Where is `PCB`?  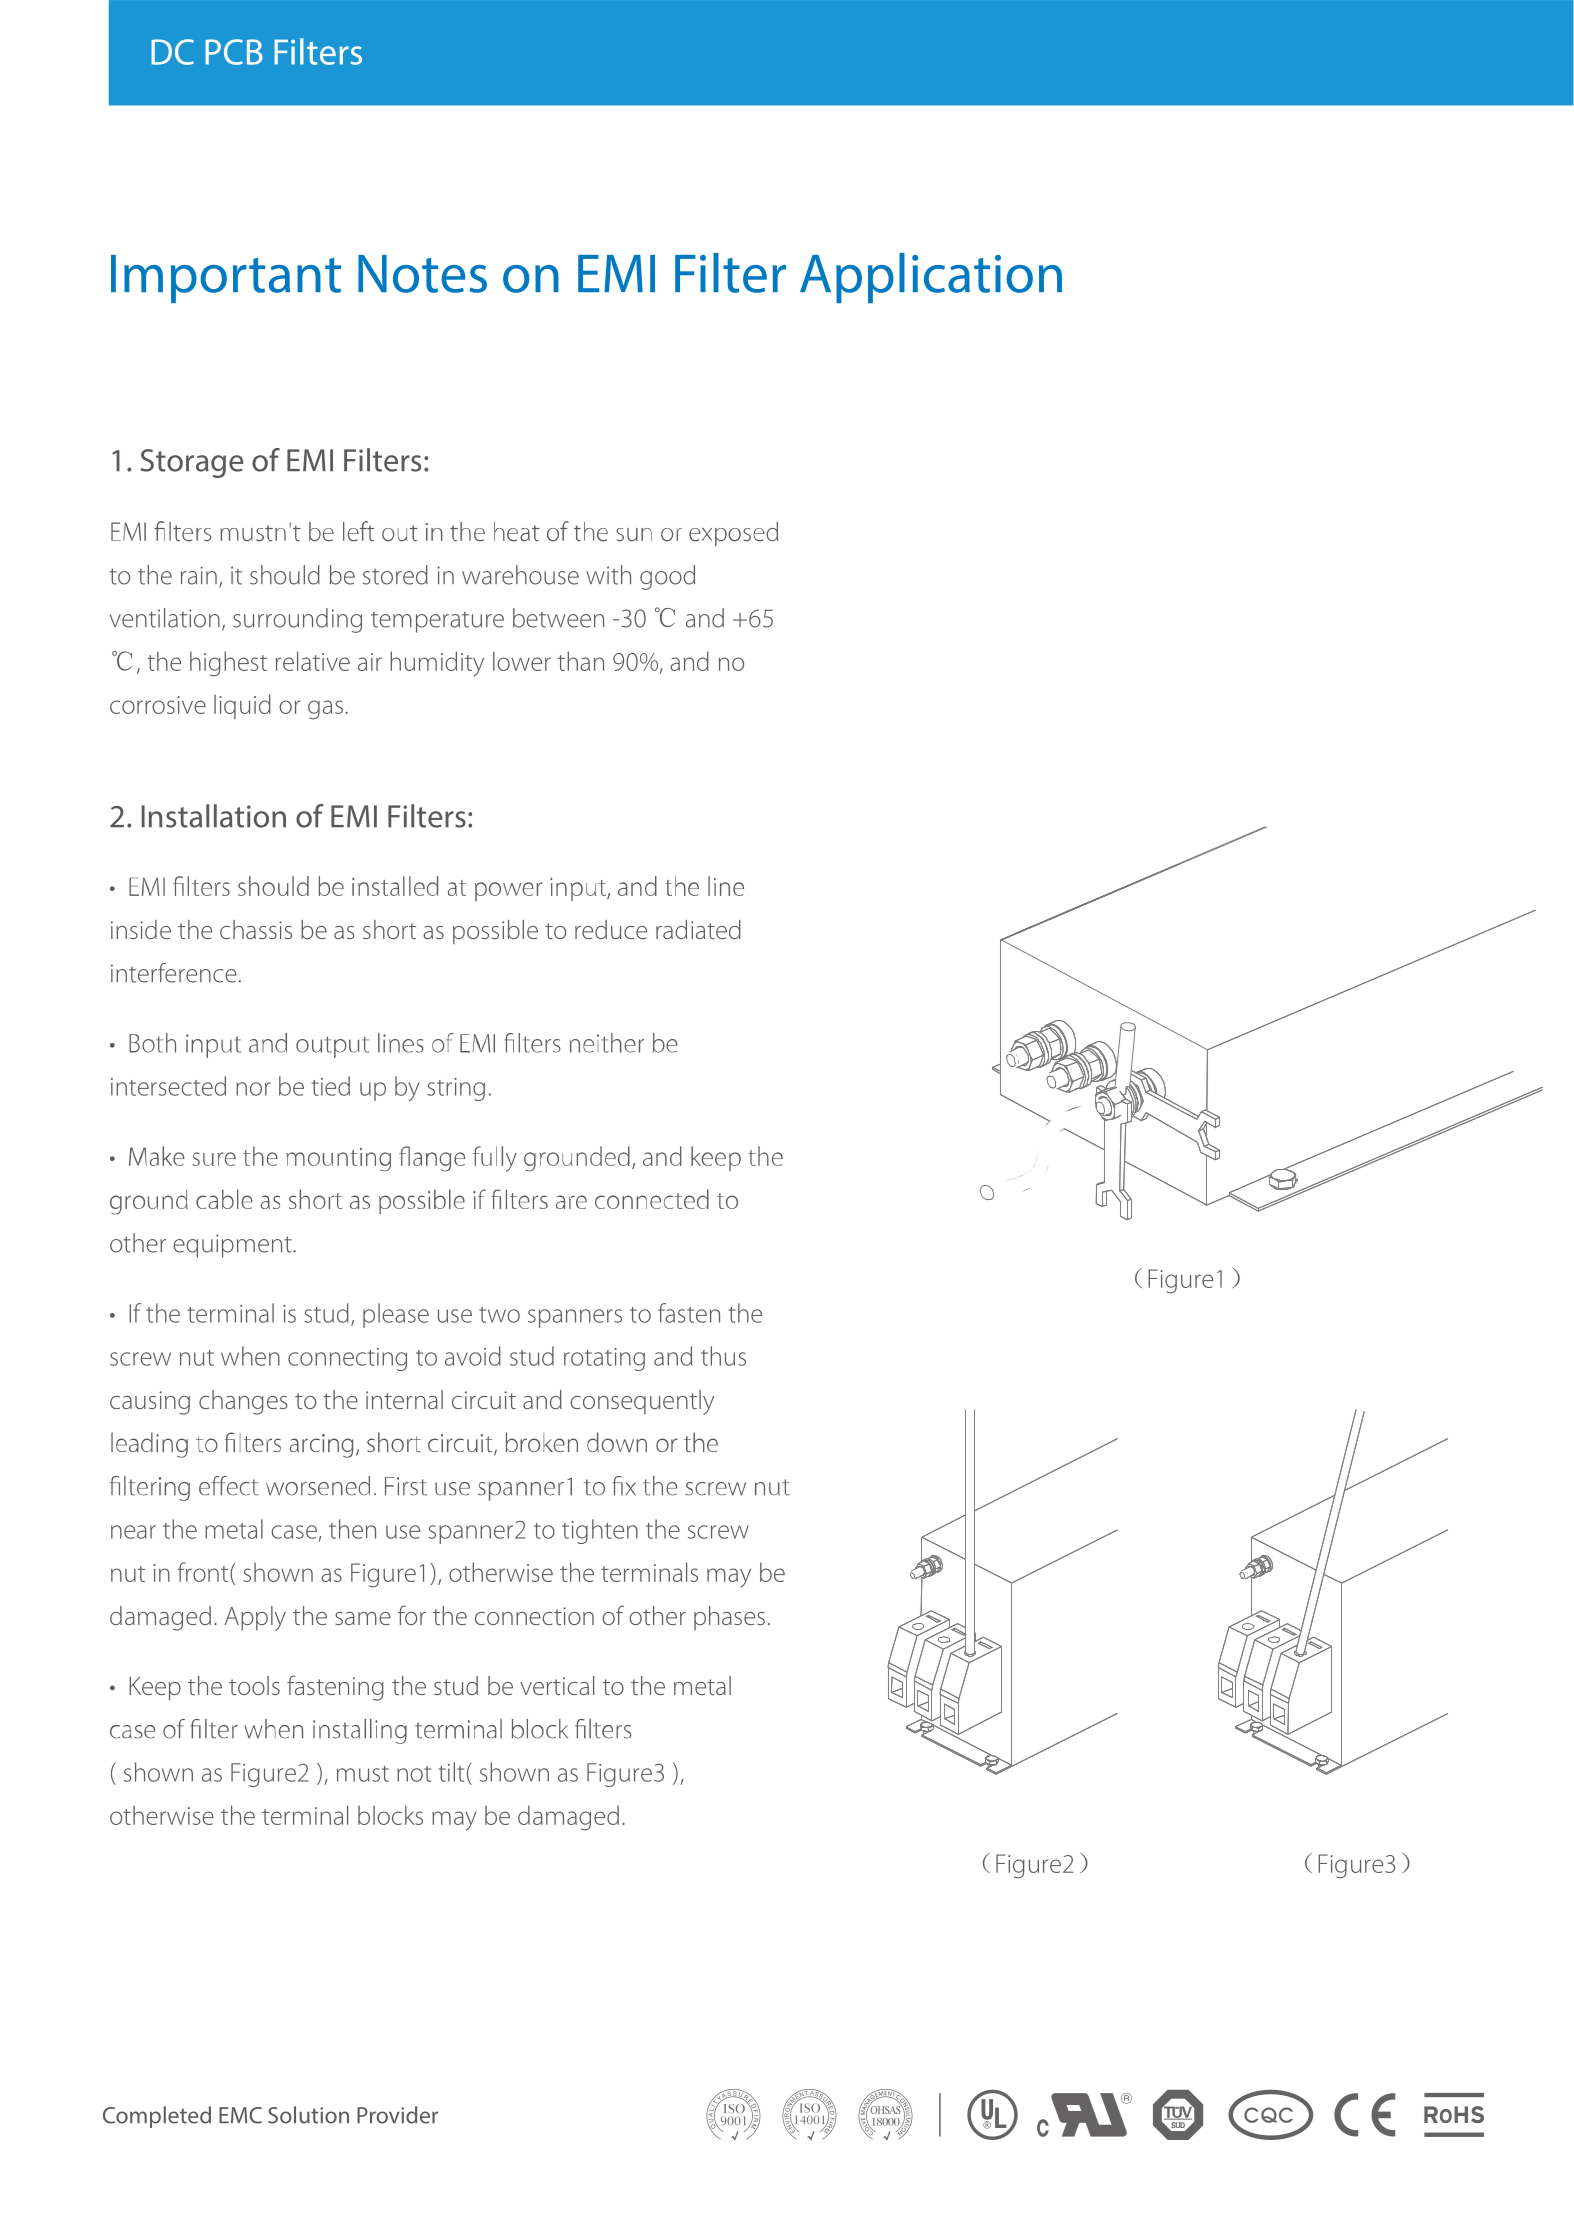
PCB is located at coordinates (234, 52).
